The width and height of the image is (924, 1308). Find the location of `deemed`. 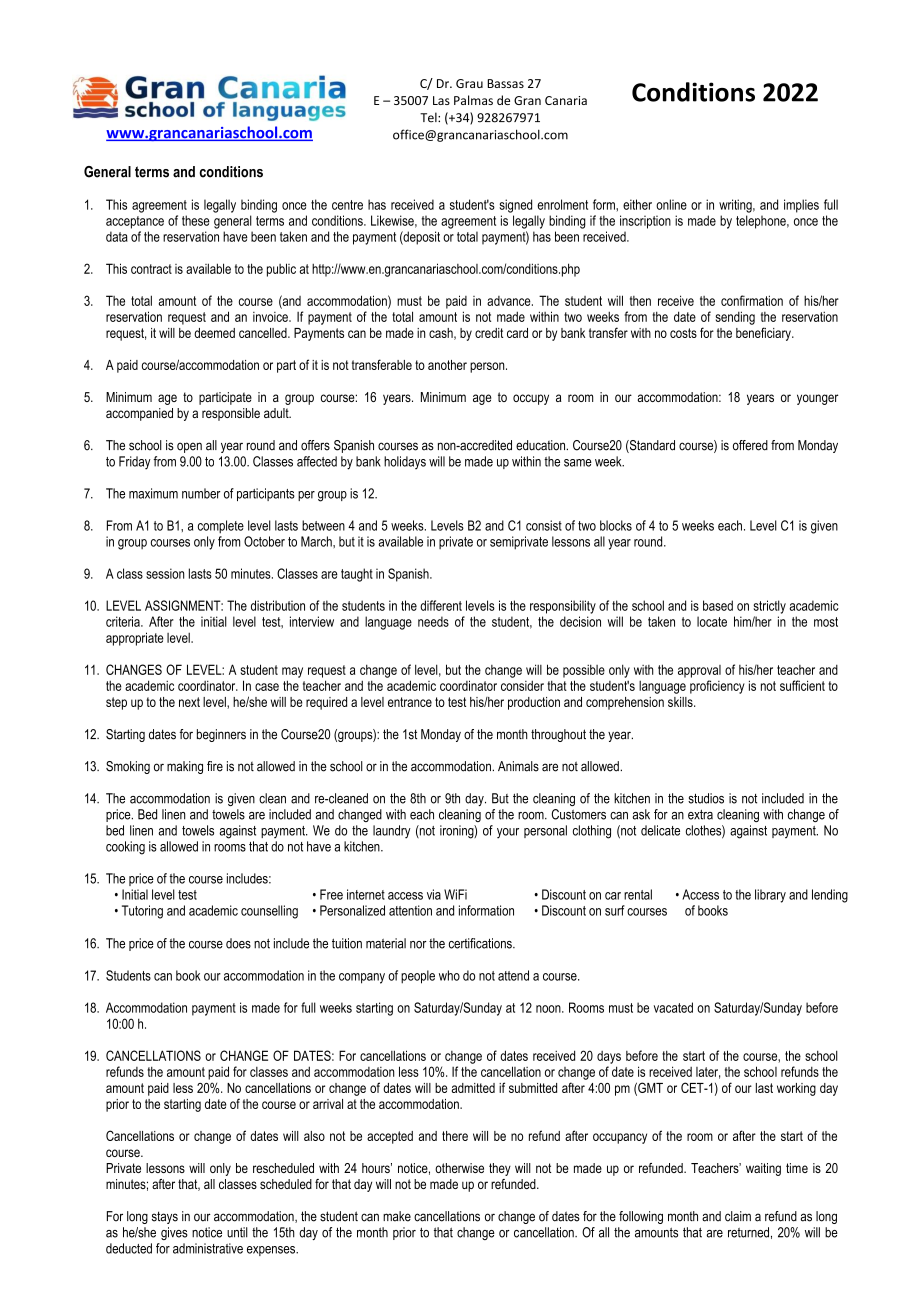

deemed is located at coordinates (214, 333).
